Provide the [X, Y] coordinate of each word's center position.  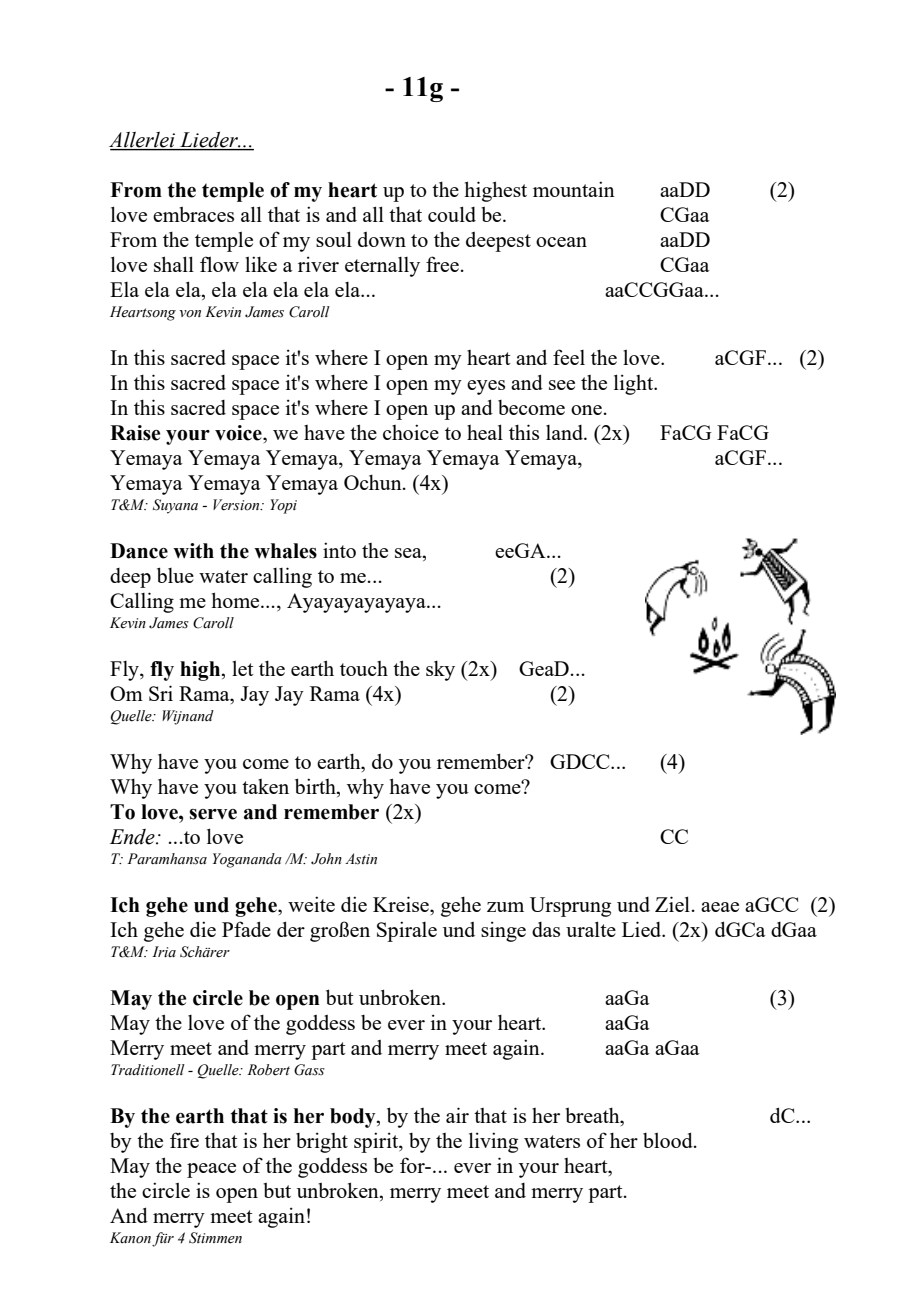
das [546, 929]
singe [503, 931]
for [413, 1165]
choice [411, 432]
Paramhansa [167, 859]
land [565, 432]
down [382, 239]
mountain [574, 189]
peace [211, 1170]
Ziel [672, 904]
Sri [161, 693]
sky [440, 671]
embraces [193, 214]
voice [239, 433]
